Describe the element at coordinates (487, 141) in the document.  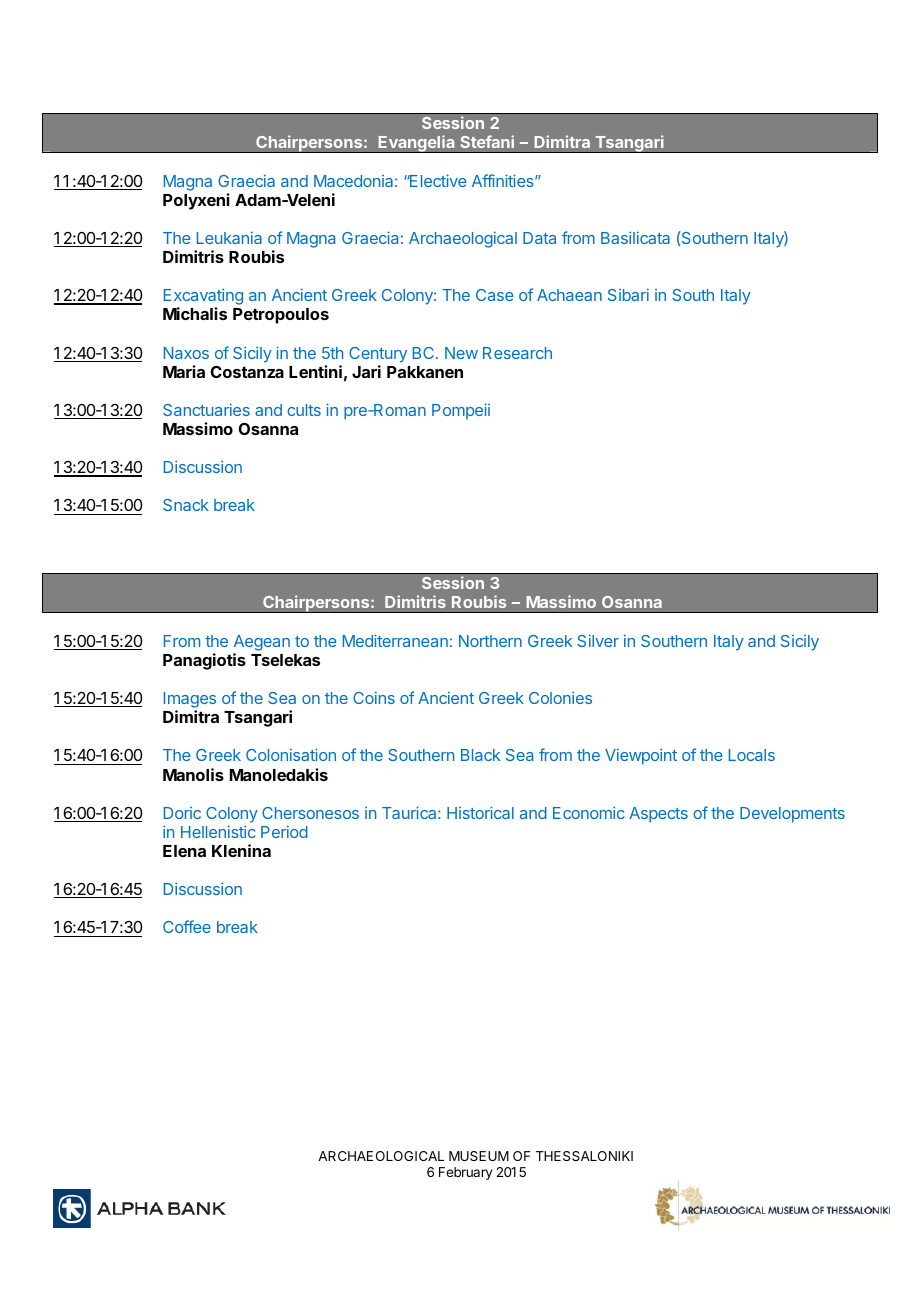
I see `Stefani` at that location.
